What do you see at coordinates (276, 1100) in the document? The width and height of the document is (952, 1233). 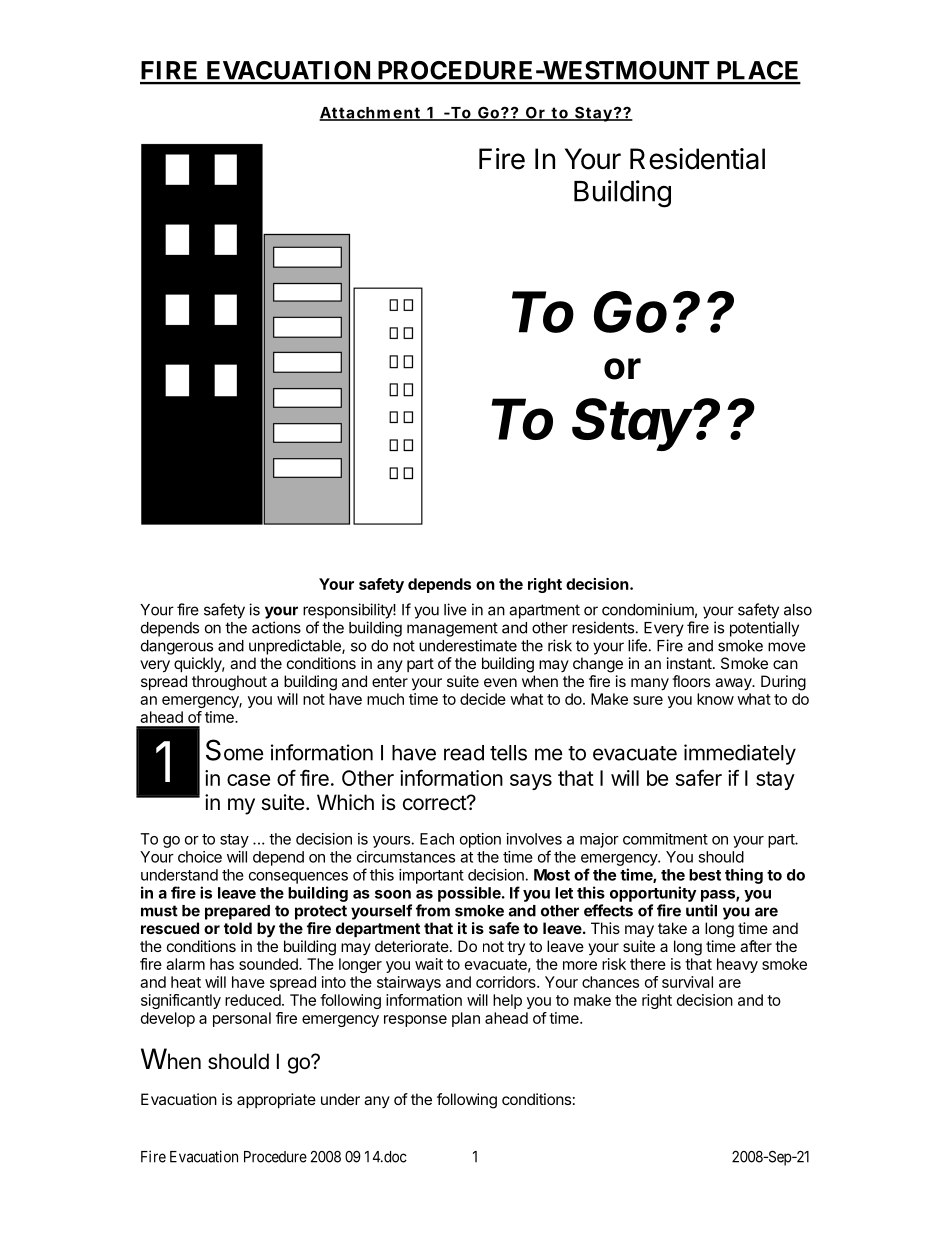 I see `appropriate` at bounding box center [276, 1100].
